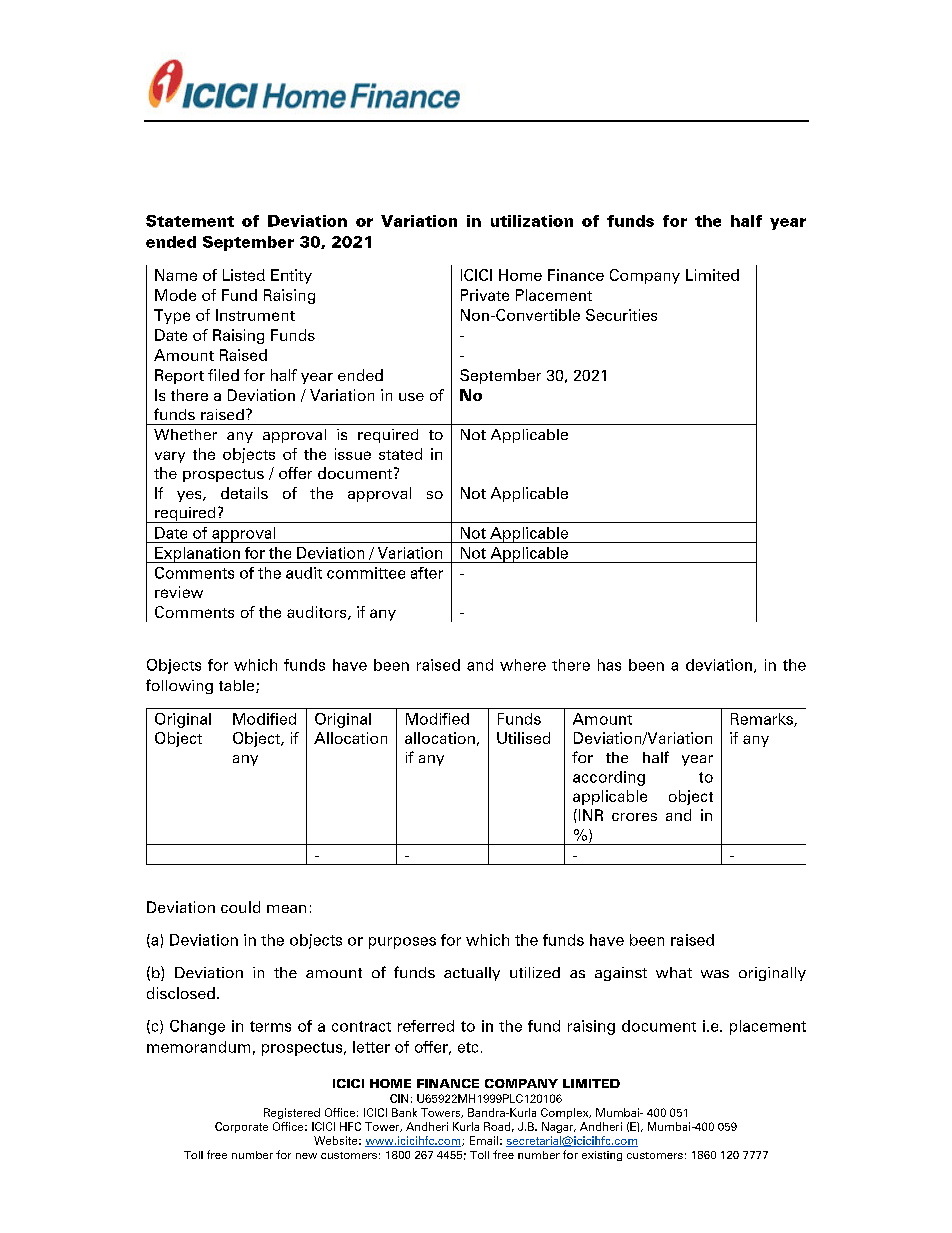 The height and width of the screenshot is (1233, 952). I want to click on after, so click(427, 573).
